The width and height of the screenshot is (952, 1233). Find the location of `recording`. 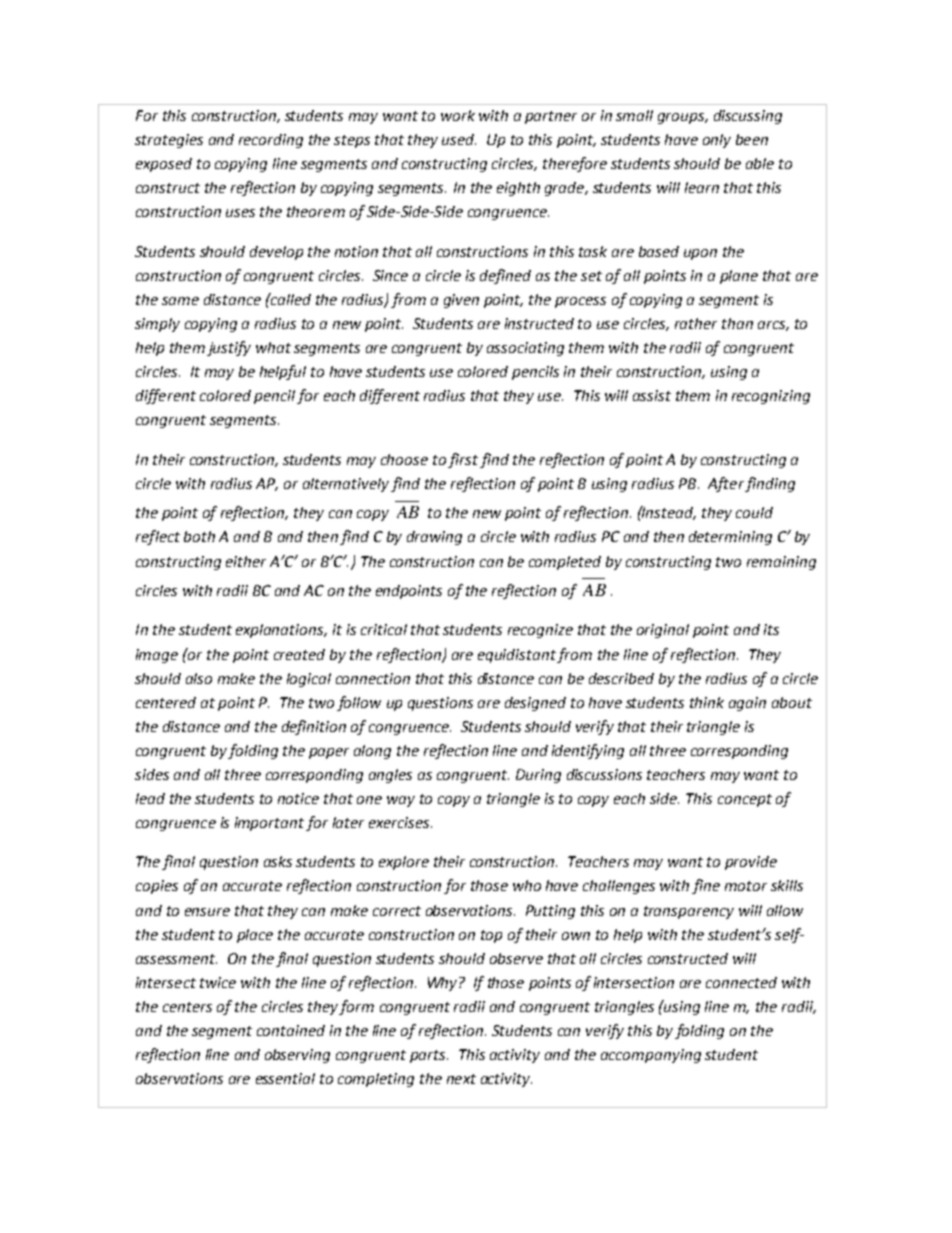

recording is located at coordinates (271, 141).
